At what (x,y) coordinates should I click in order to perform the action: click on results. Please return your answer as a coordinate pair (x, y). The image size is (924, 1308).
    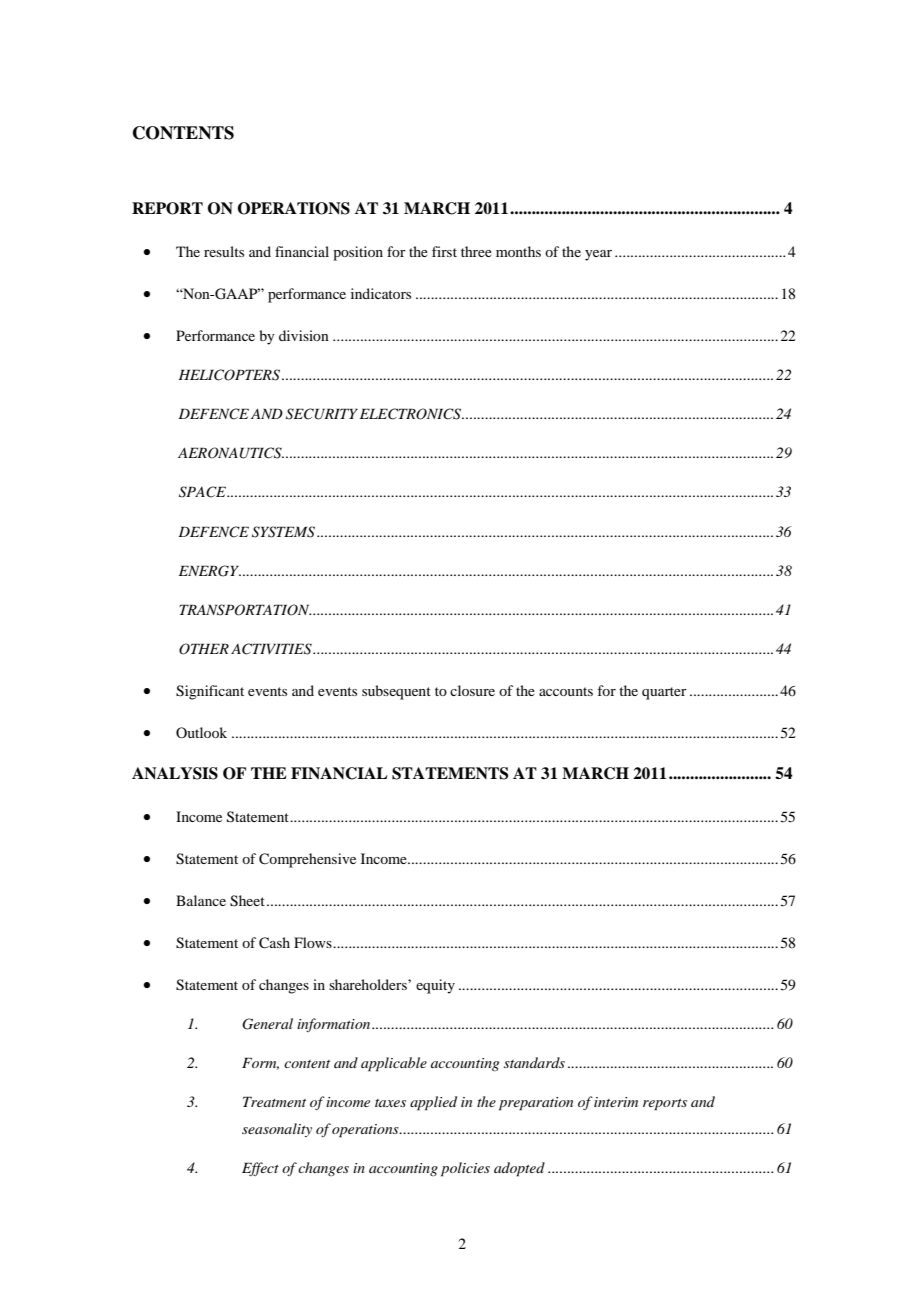
    Looking at the image, I should click on (224, 251).
